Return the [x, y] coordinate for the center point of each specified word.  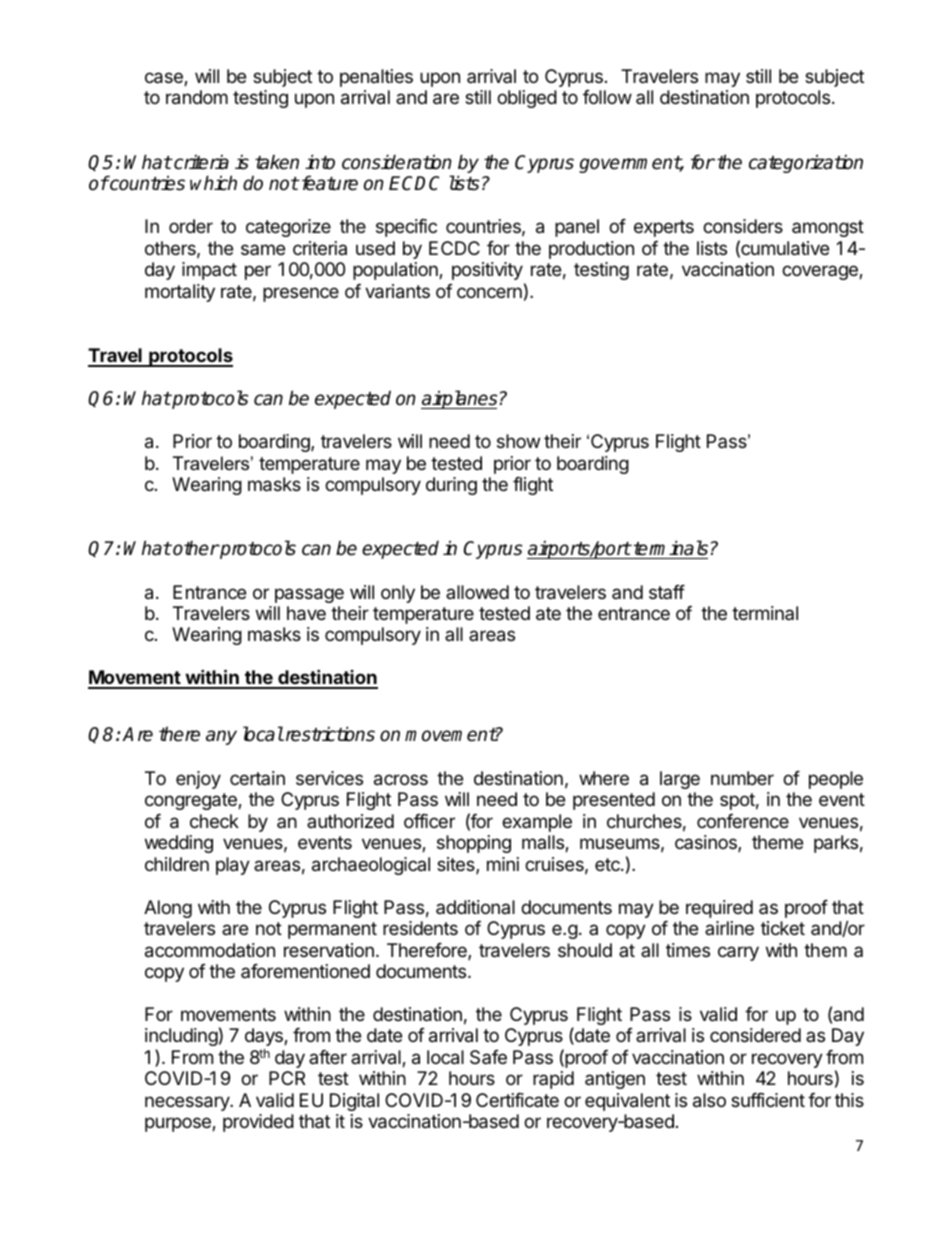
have [306, 613]
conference [743, 821]
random [197, 97]
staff [667, 592]
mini [503, 864]
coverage [821, 272]
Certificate [517, 1100]
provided [258, 1123]
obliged [527, 99]
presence [301, 294]
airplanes [459, 399]
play [233, 866]
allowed [477, 592]
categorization [806, 163]
